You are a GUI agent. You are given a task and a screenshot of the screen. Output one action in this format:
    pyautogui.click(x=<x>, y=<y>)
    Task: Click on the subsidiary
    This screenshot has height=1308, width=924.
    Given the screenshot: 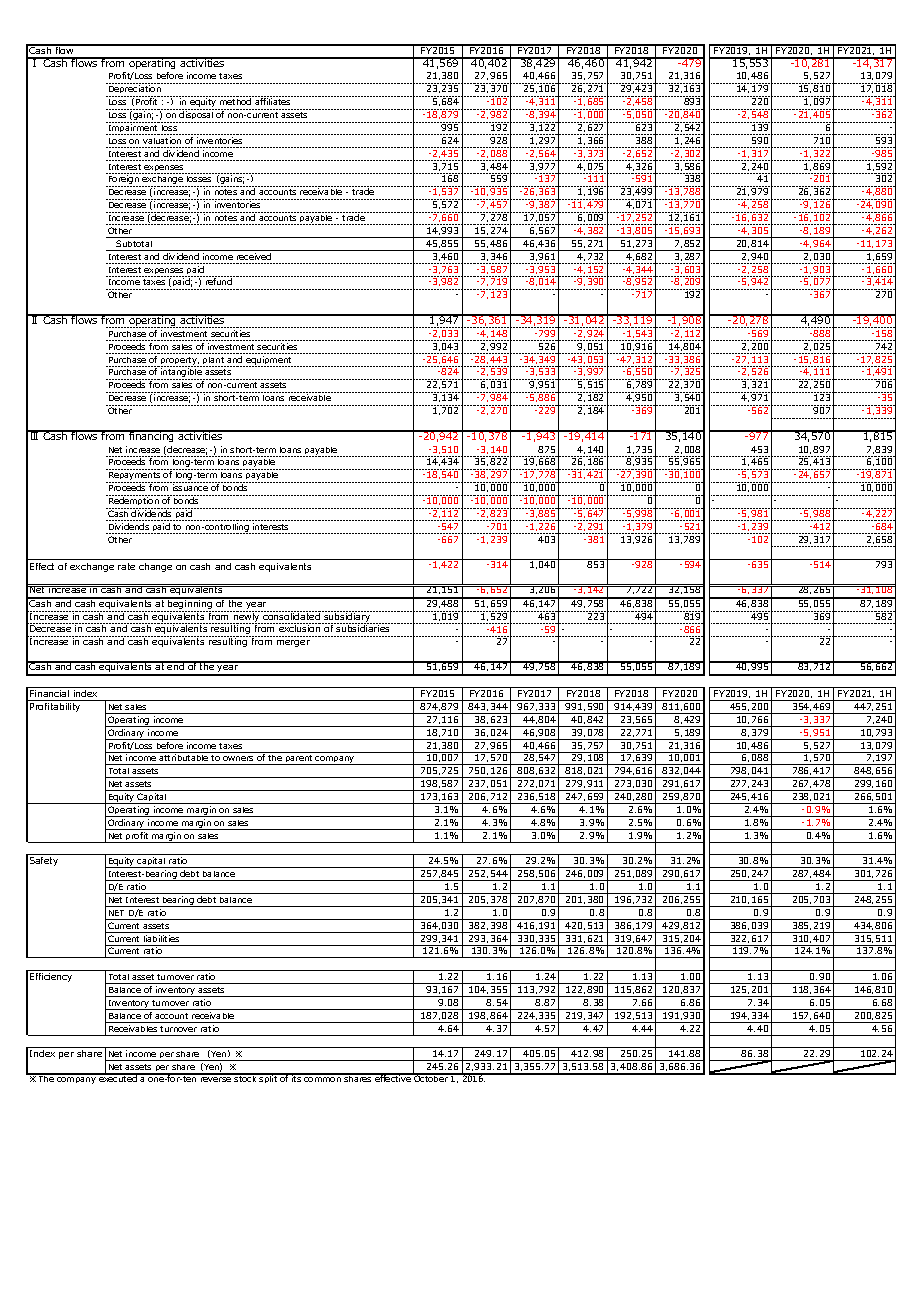 What is the action you would take?
    pyautogui.click(x=347, y=617)
